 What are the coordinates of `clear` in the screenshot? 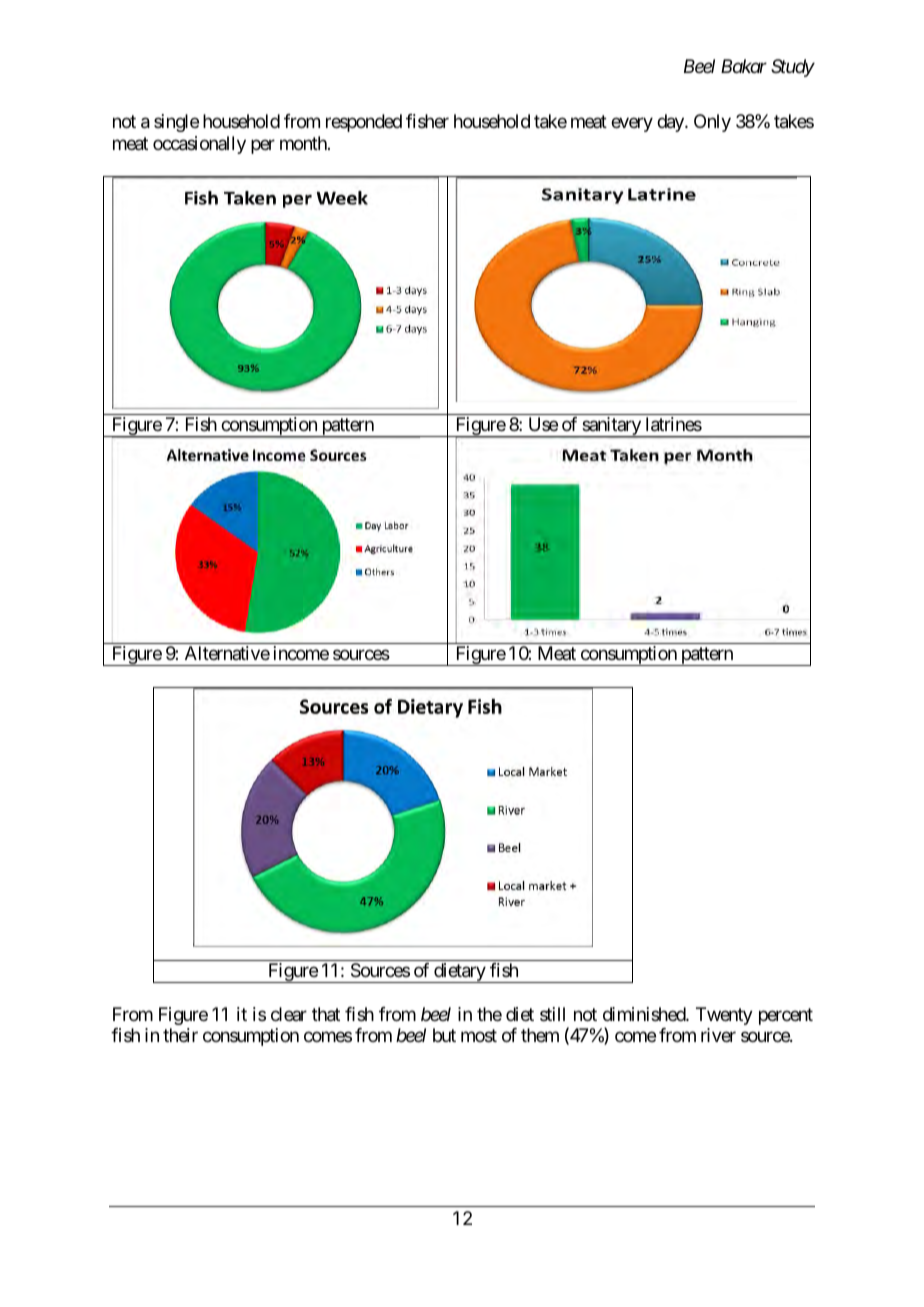 It's located at (289, 1014).
